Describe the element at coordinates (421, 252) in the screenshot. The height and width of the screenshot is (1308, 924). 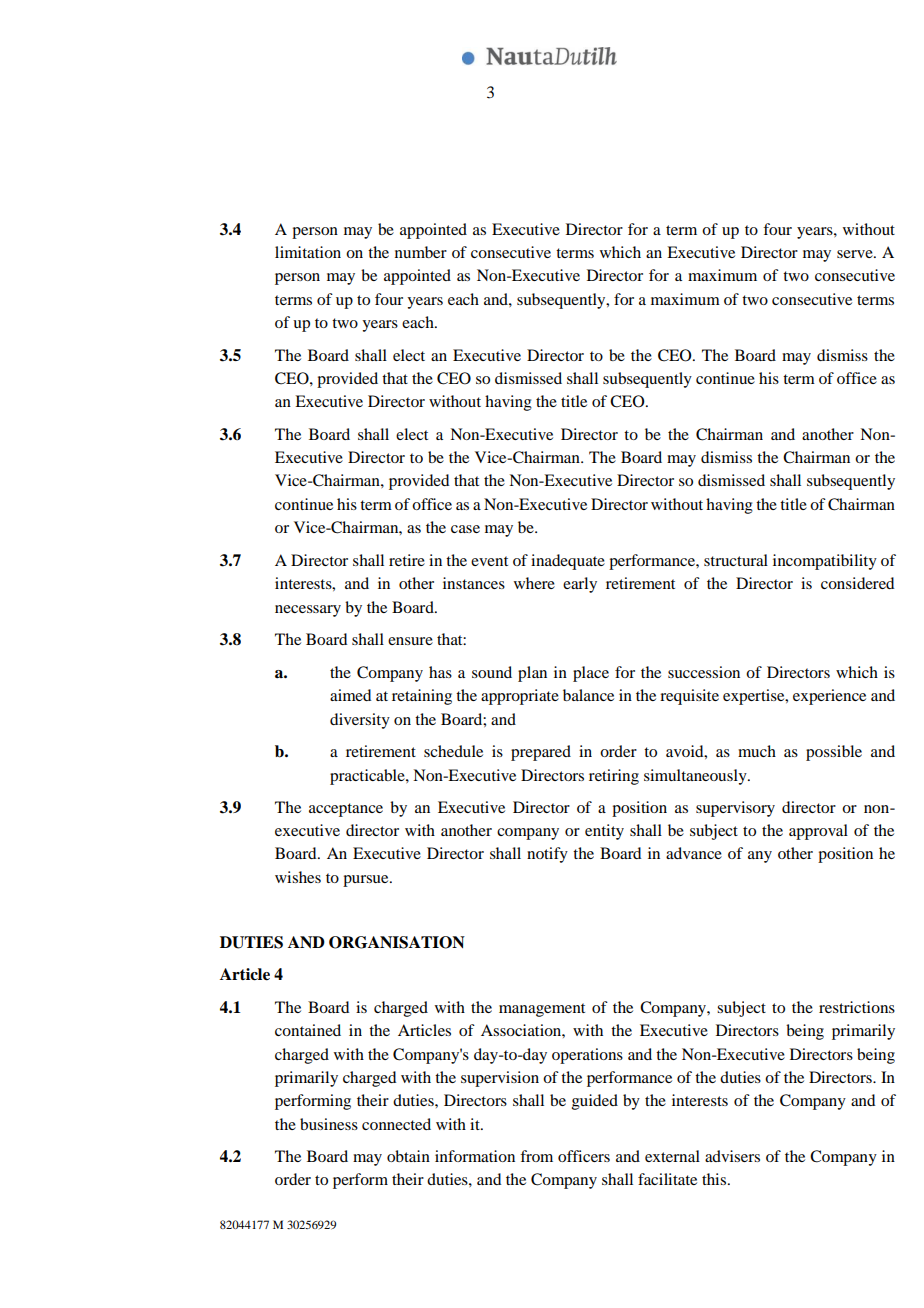
I see `number` at that location.
